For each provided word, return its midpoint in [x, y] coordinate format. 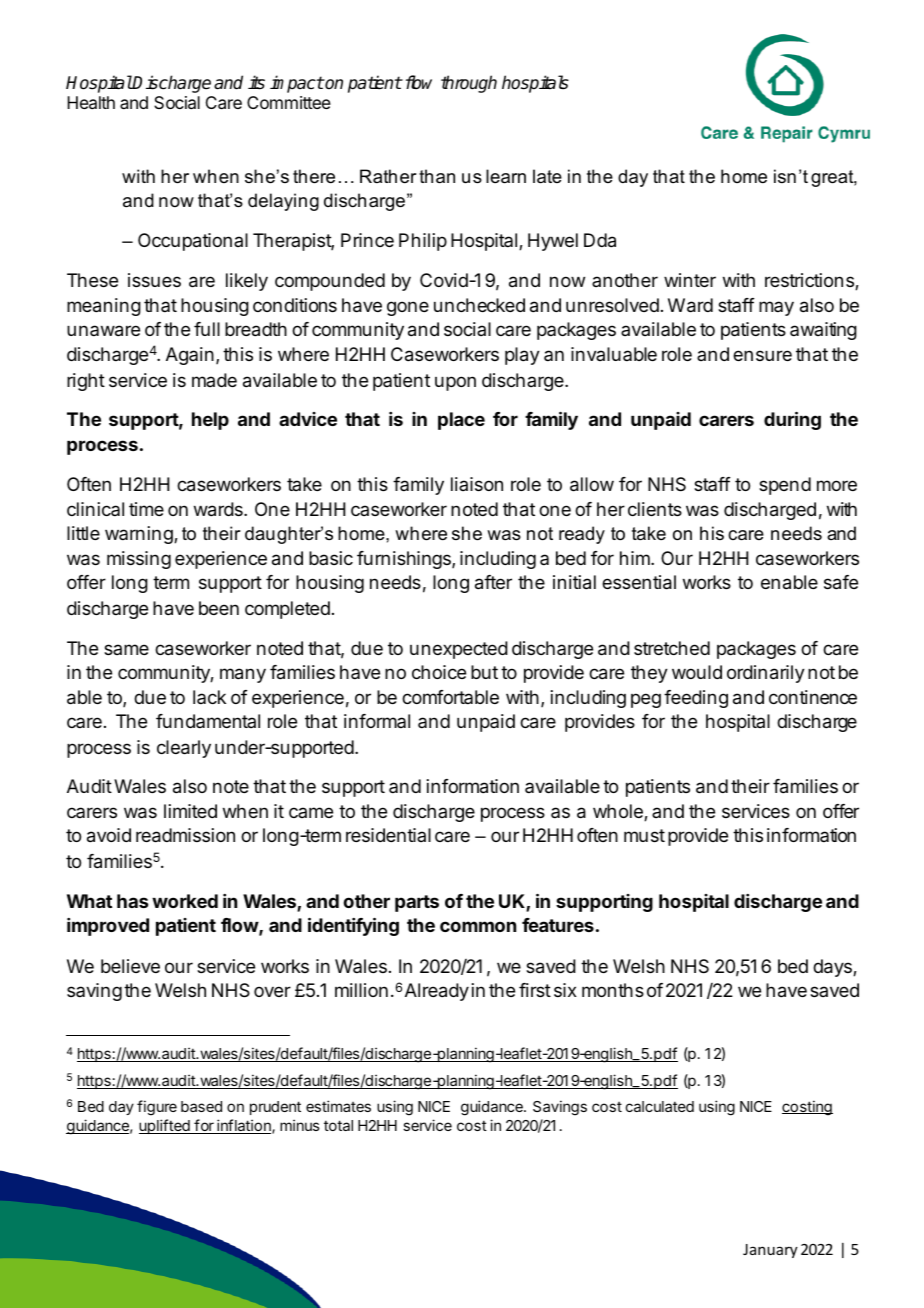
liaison [477, 484]
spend [785, 486]
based [201, 1106]
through [469, 84]
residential [388, 835]
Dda [600, 240]
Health [91, 102]
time [146, 509]
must [644, 835]
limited [190, 811]
